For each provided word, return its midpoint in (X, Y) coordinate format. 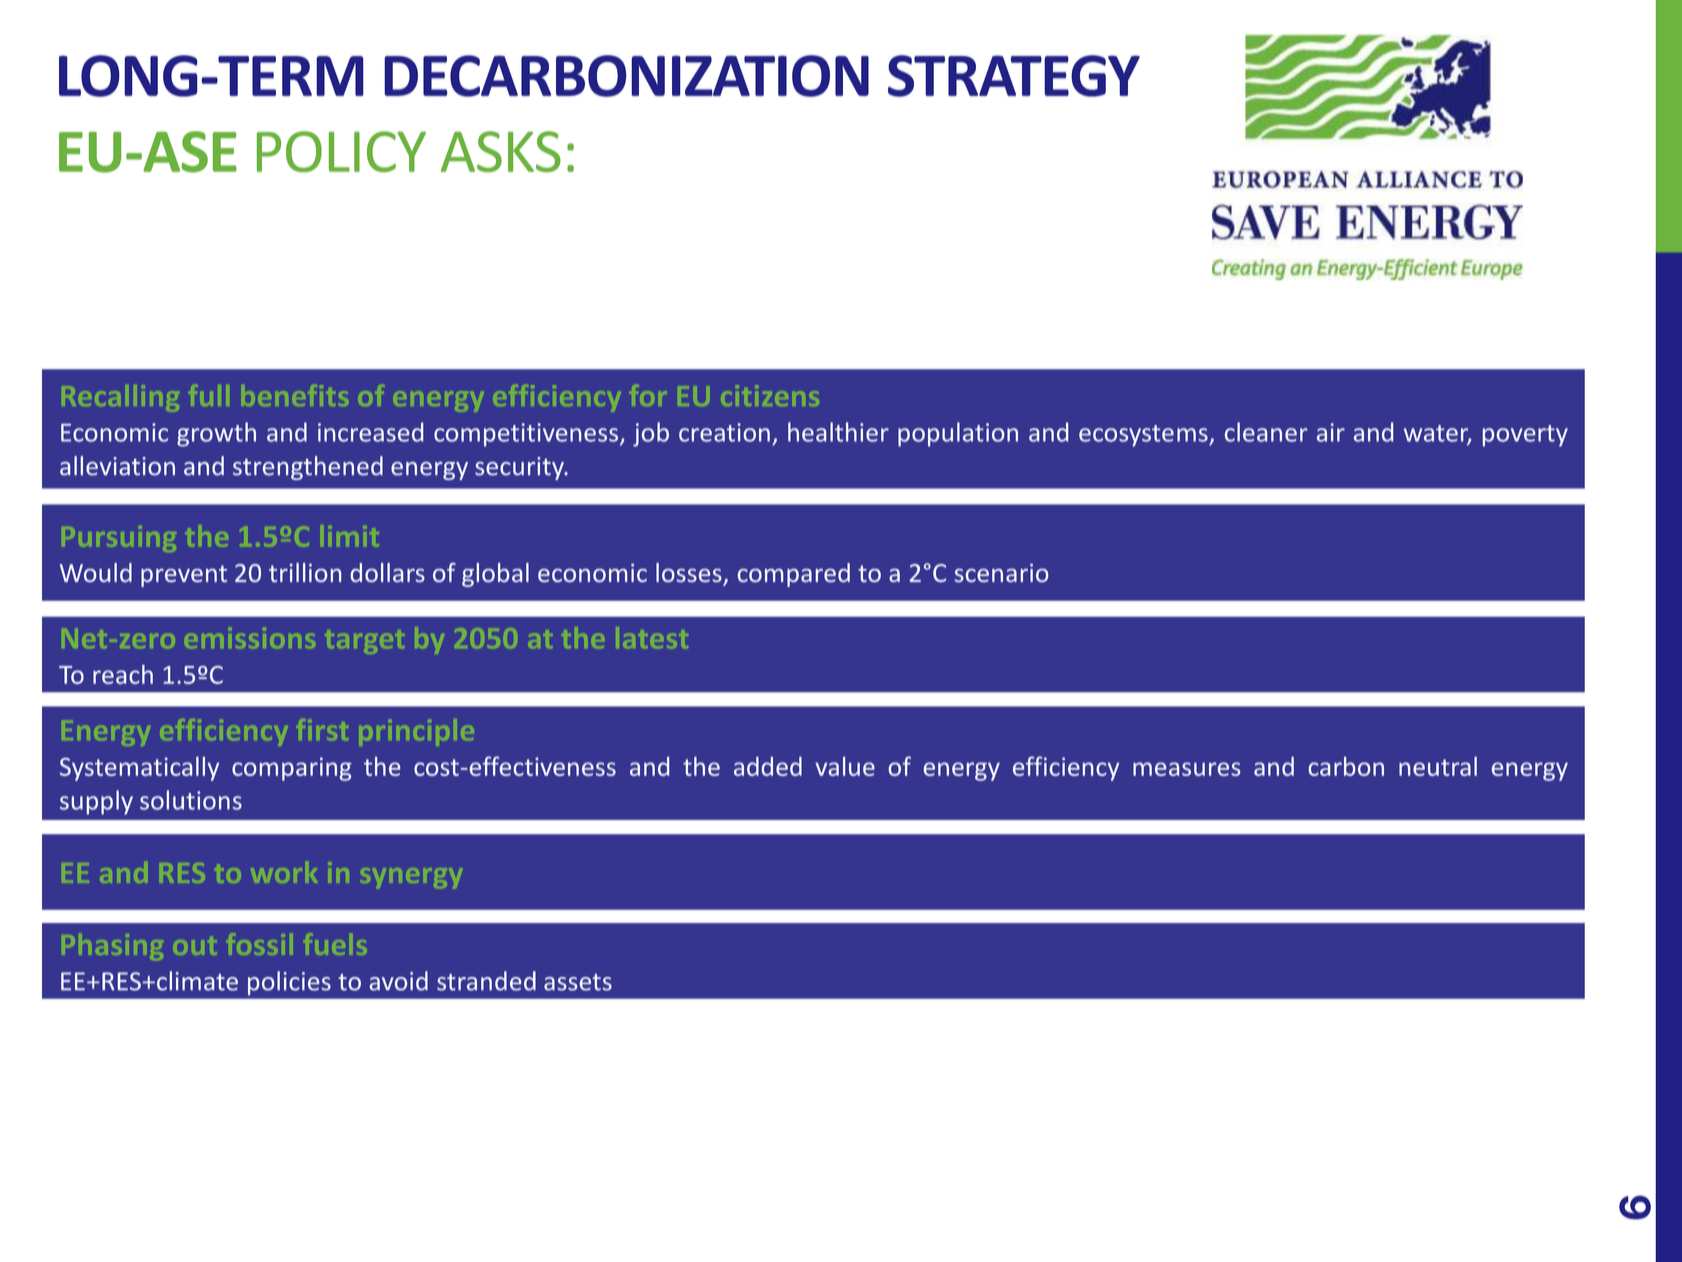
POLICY (341, 151)
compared (794, 575)
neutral (1438, 766)
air (1331, 432)
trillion (305, 572)
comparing (292, 769)
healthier (838, 432)
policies (289, 983)
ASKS (501, 151)
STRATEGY (1014, 76)
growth (216, 434)
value (845, 766)
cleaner (1266, 432)
